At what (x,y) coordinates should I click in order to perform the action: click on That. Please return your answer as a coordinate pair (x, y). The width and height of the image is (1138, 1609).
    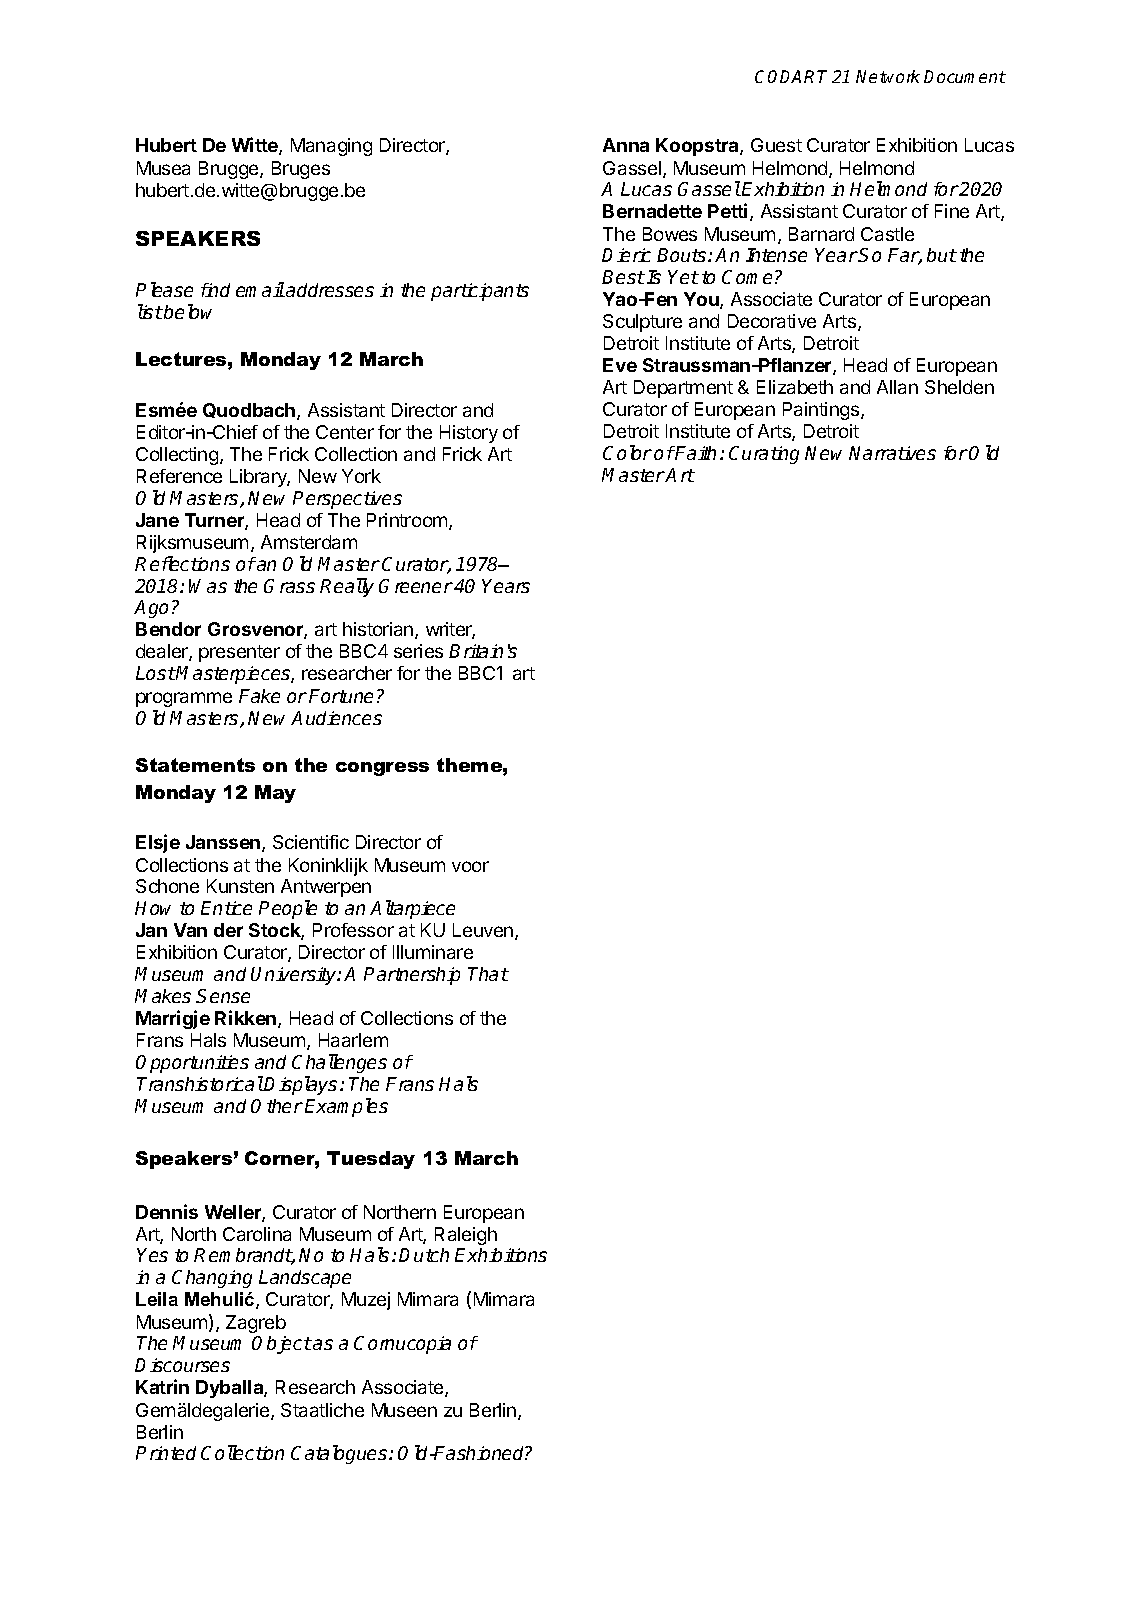
    Looking at the image, I should click on (488, 974).
